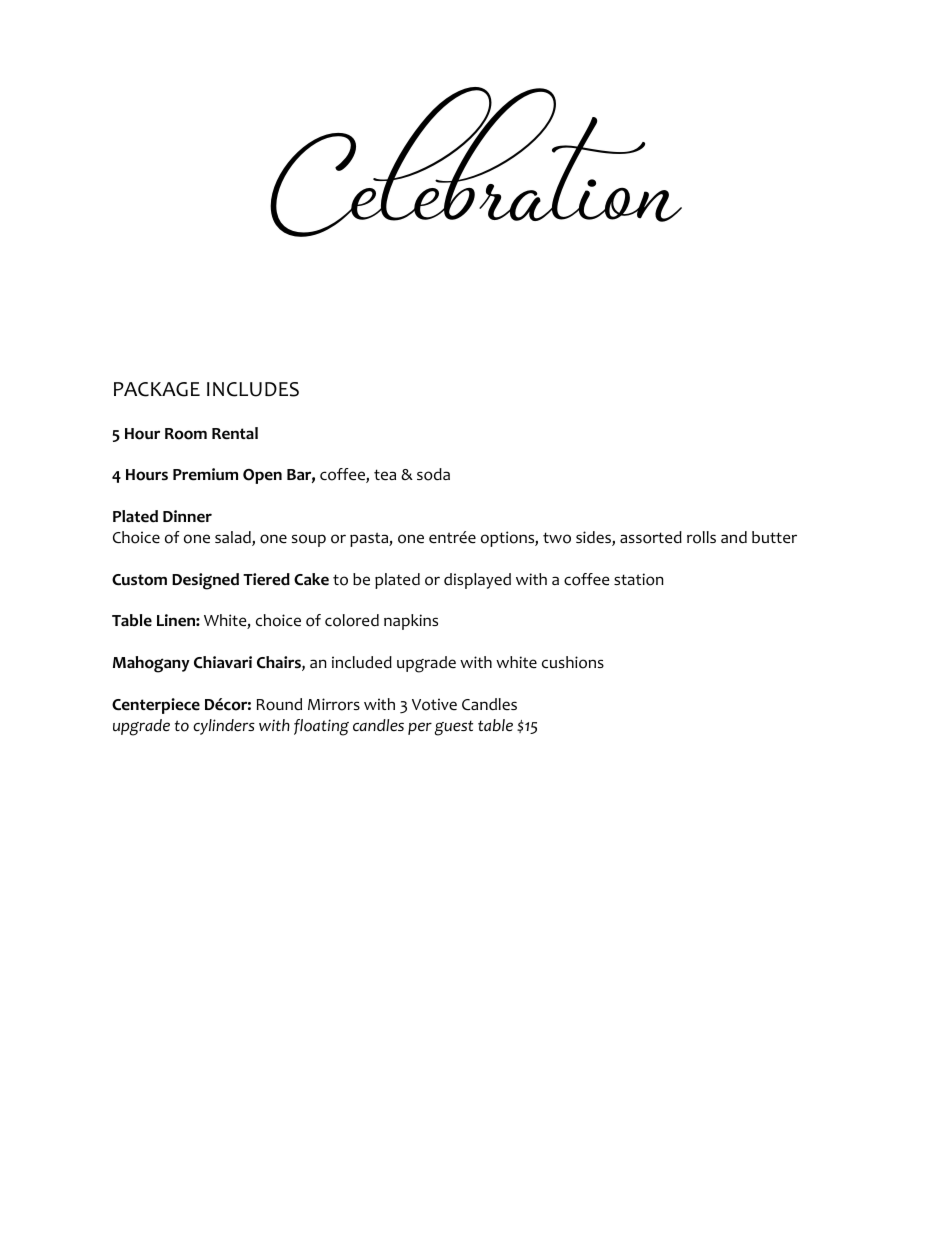 The height and width of the screenshot is (1233, 952). What do you see at coordinates (157, 389) in the screenshot?
I see `PACKAGE` at bounding box center [157, 389].
